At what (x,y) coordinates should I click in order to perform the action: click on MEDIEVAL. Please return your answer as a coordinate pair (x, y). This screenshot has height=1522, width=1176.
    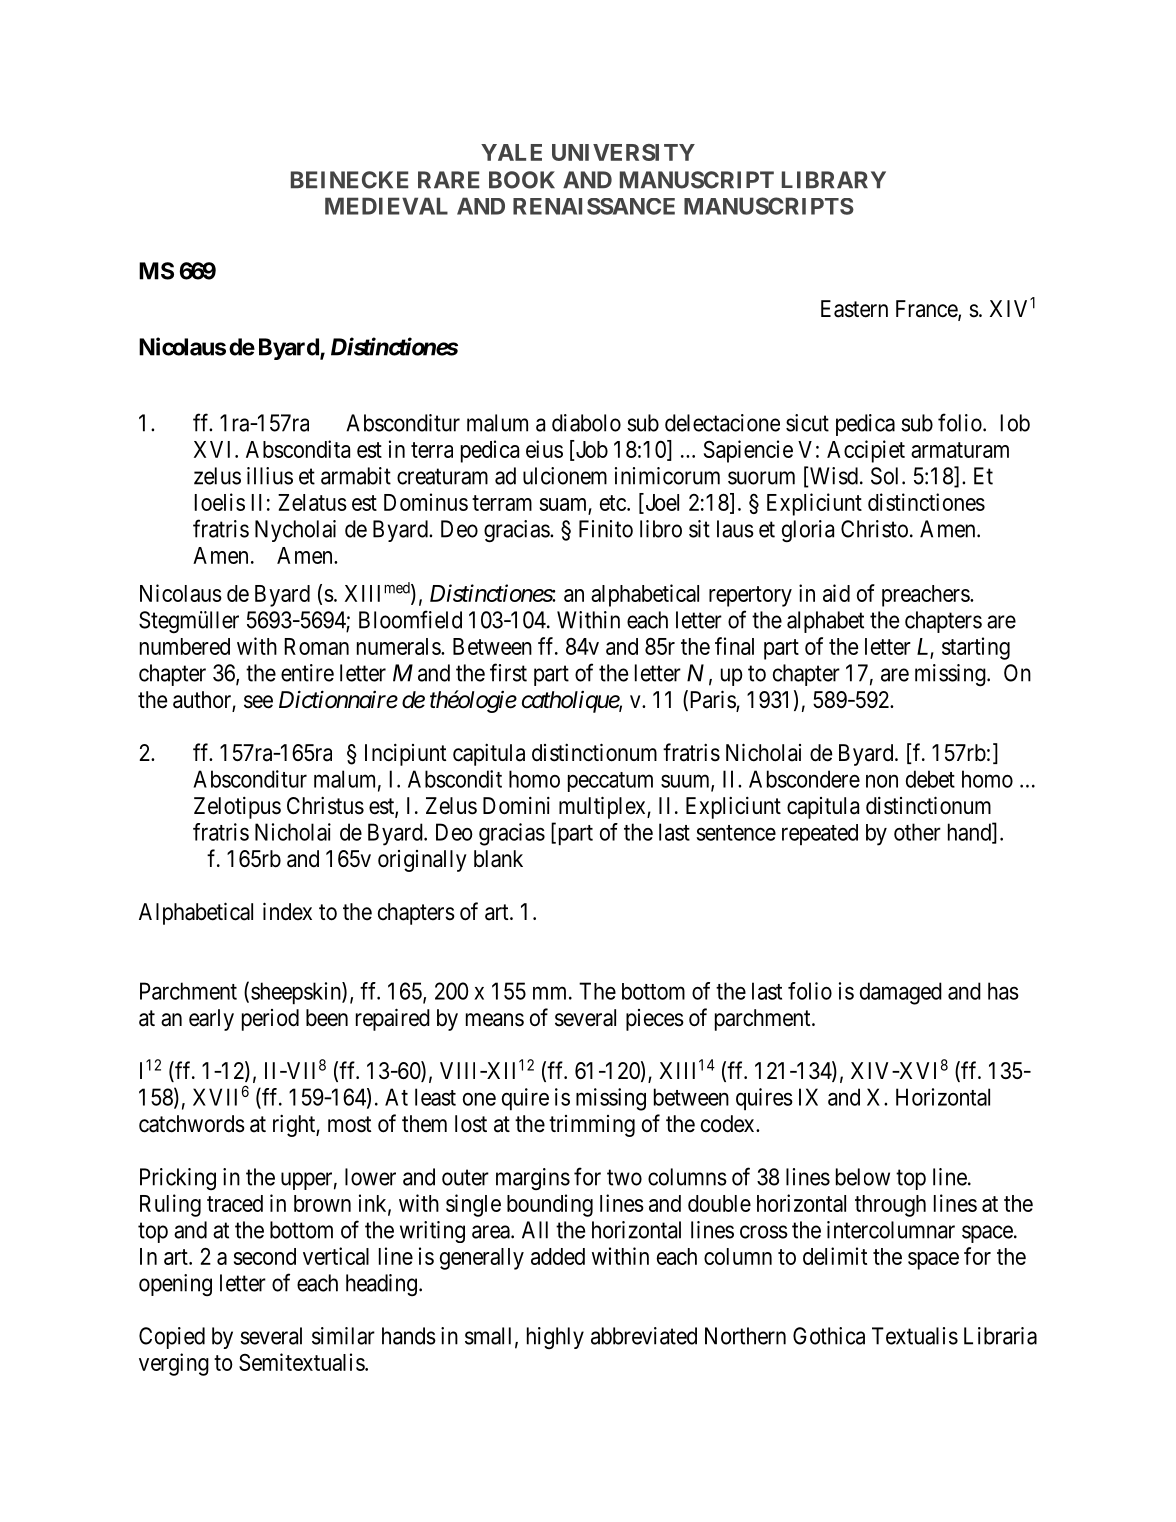
    Looking at the image, I should click on (386, 206).
